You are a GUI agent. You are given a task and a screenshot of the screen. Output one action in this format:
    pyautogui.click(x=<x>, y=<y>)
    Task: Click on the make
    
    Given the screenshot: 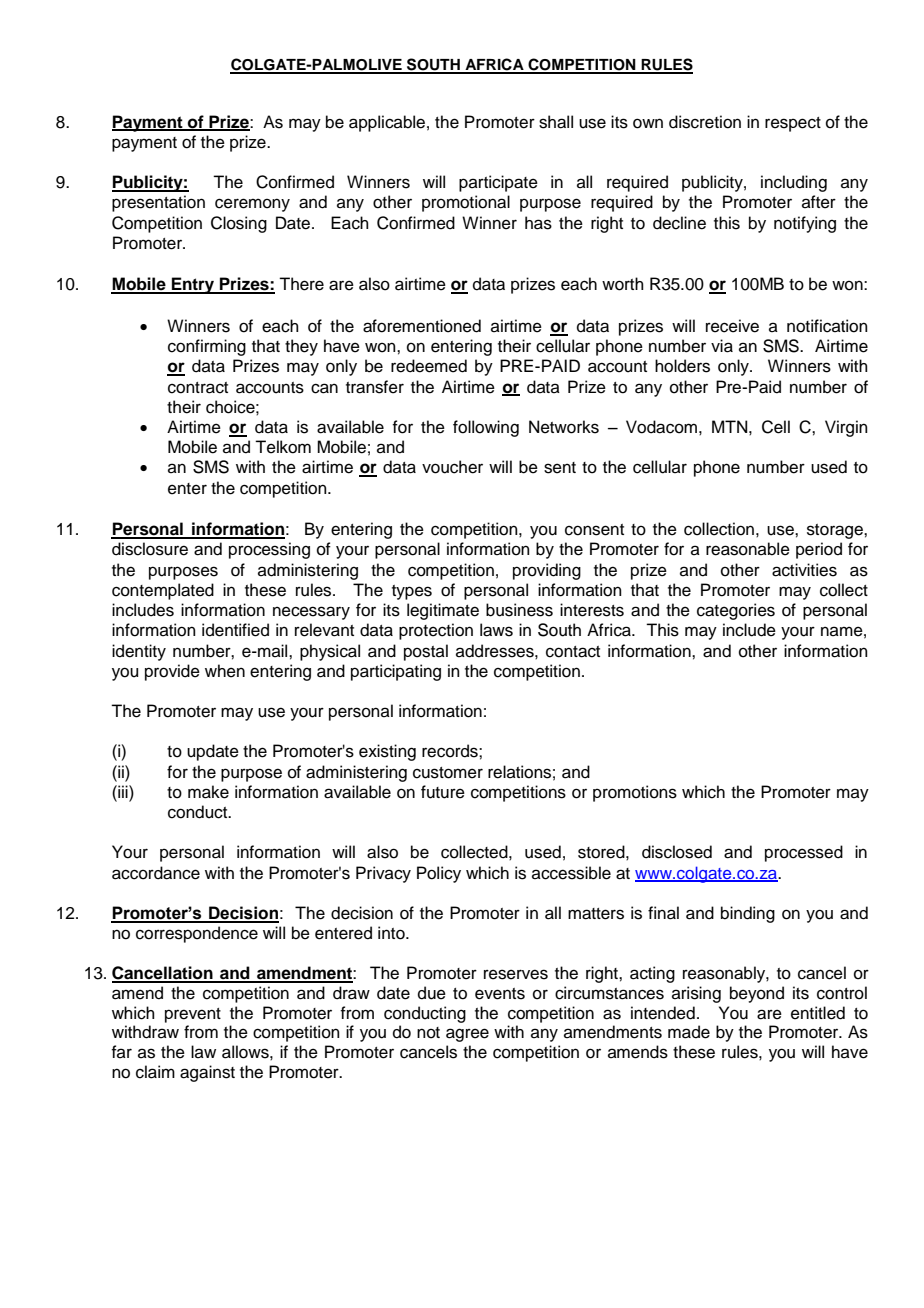 What is the action you would take?
    pyautogui.click(x=208, y=792)
